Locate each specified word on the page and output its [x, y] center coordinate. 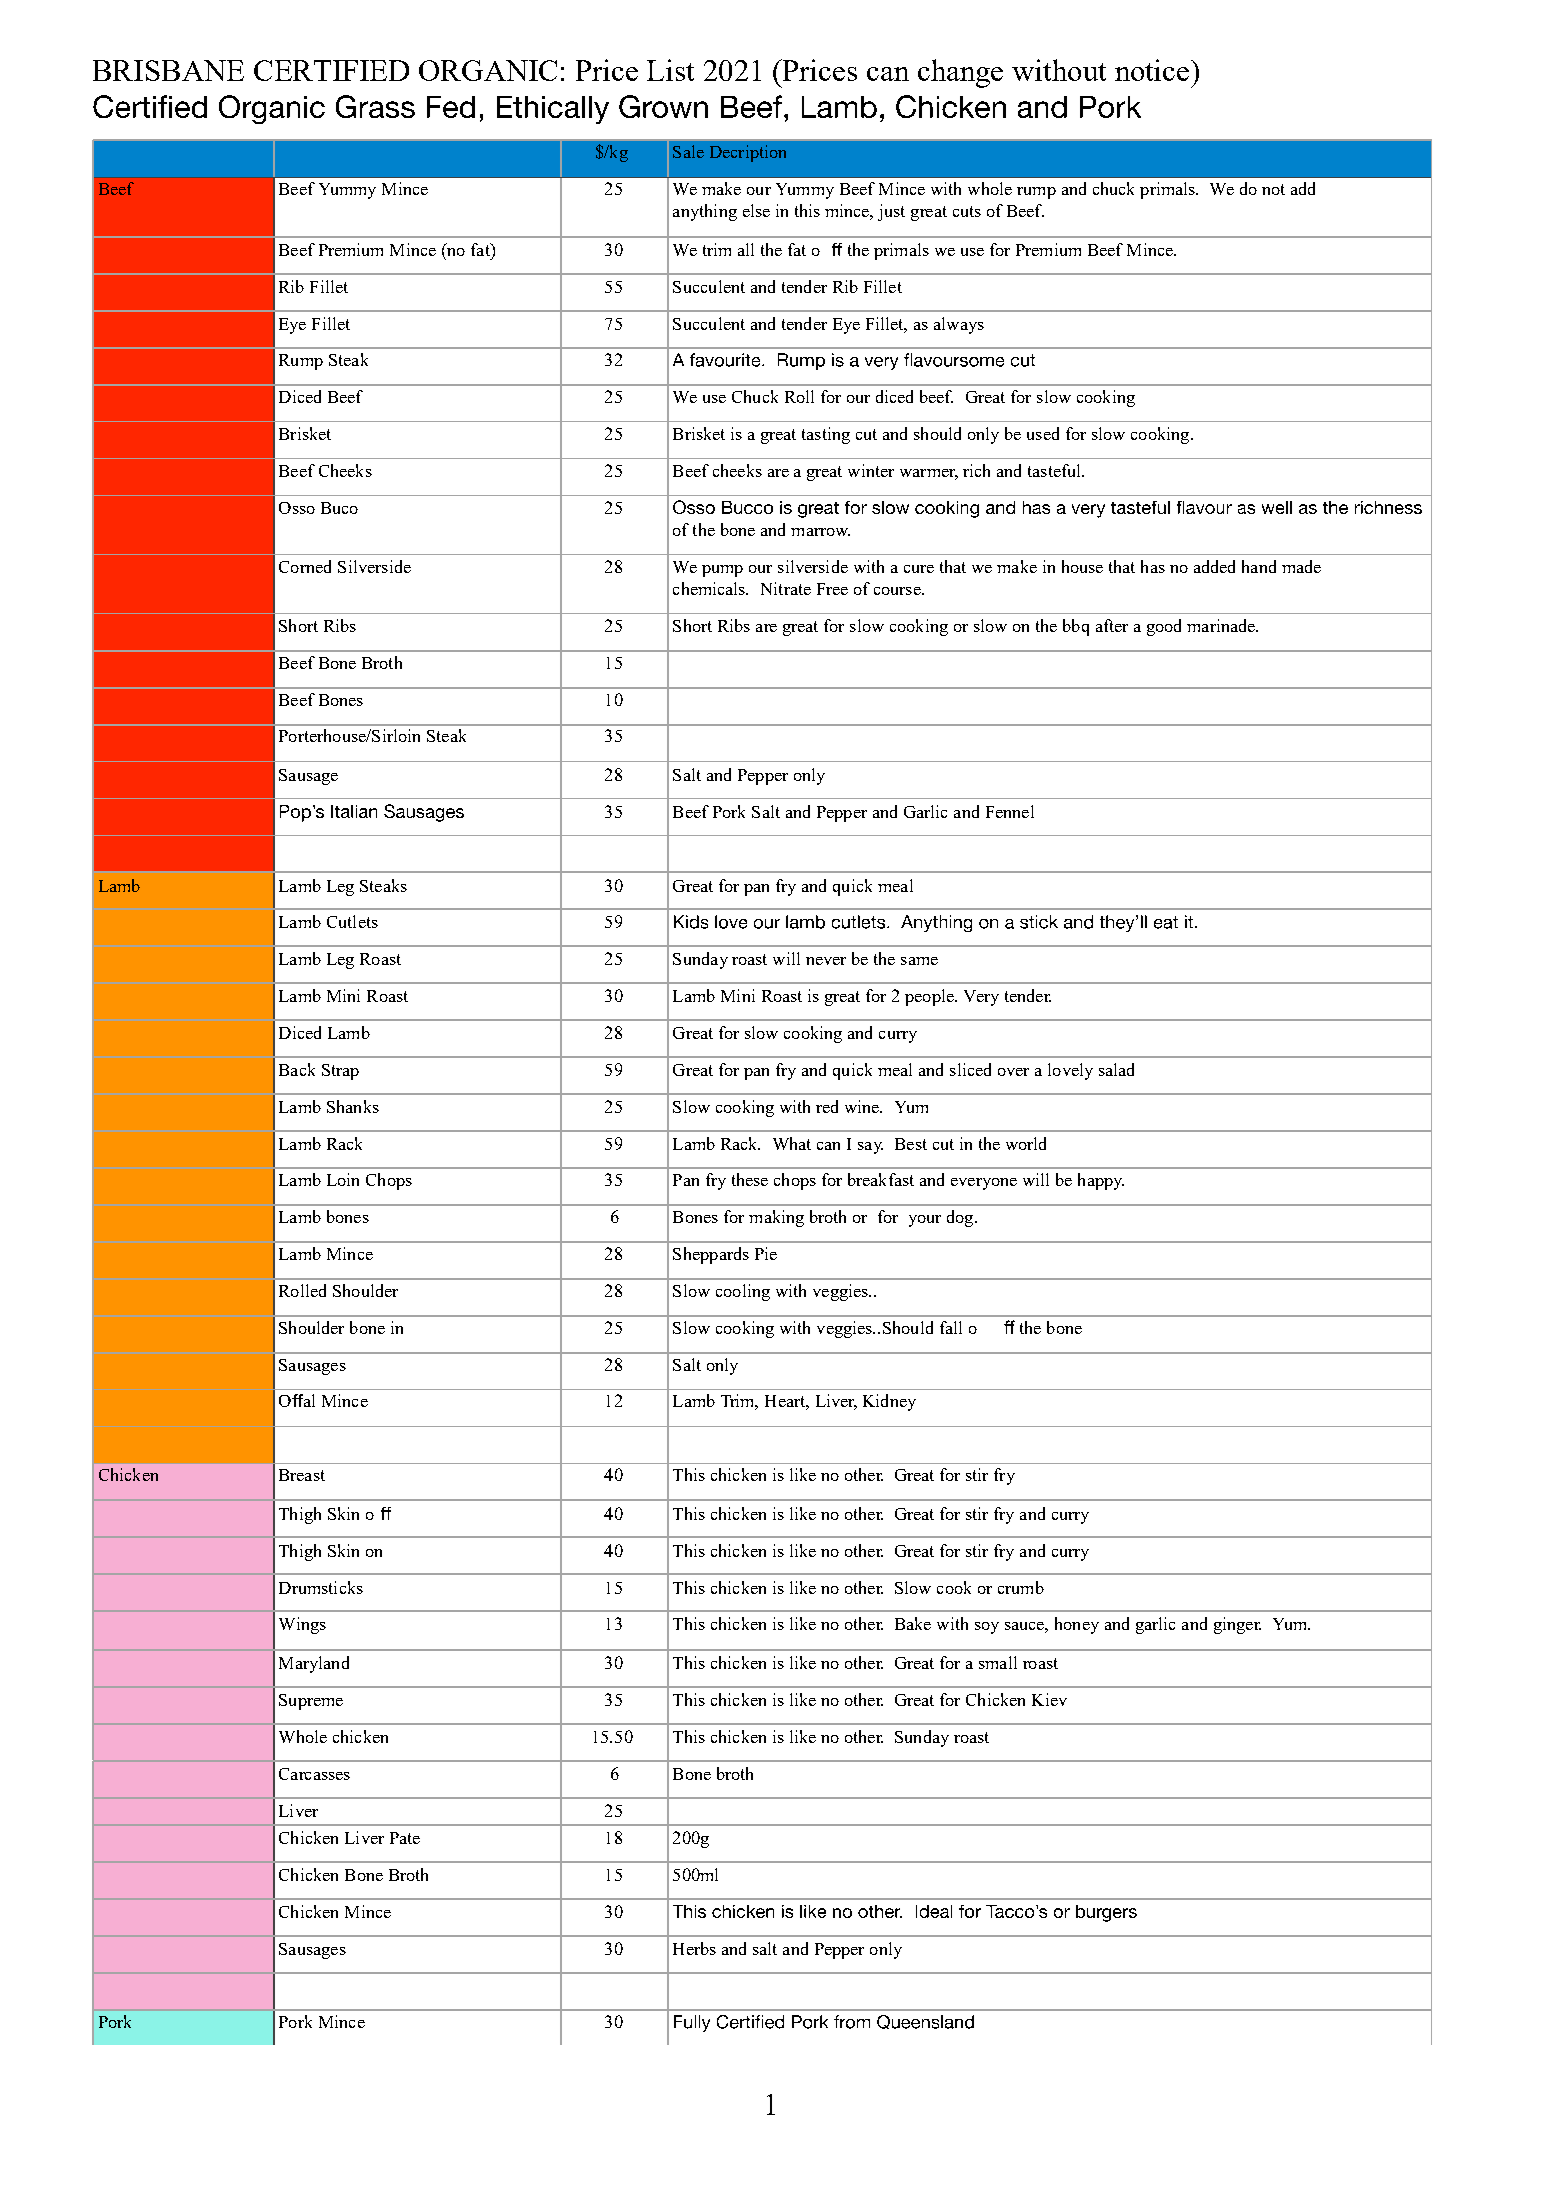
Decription [748, 153]
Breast [302, 1475]
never [826, 961]
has [1153, 566]
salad [1116, 1069]
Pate [405, 1838]
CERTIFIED [331, 70]
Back [297, 1069]
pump [722, 571]
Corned [305, 566]
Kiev [1049, 1699]
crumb [1021, 1587]
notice [1153, 70]
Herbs [694, 1948]
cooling [743, 1292]
